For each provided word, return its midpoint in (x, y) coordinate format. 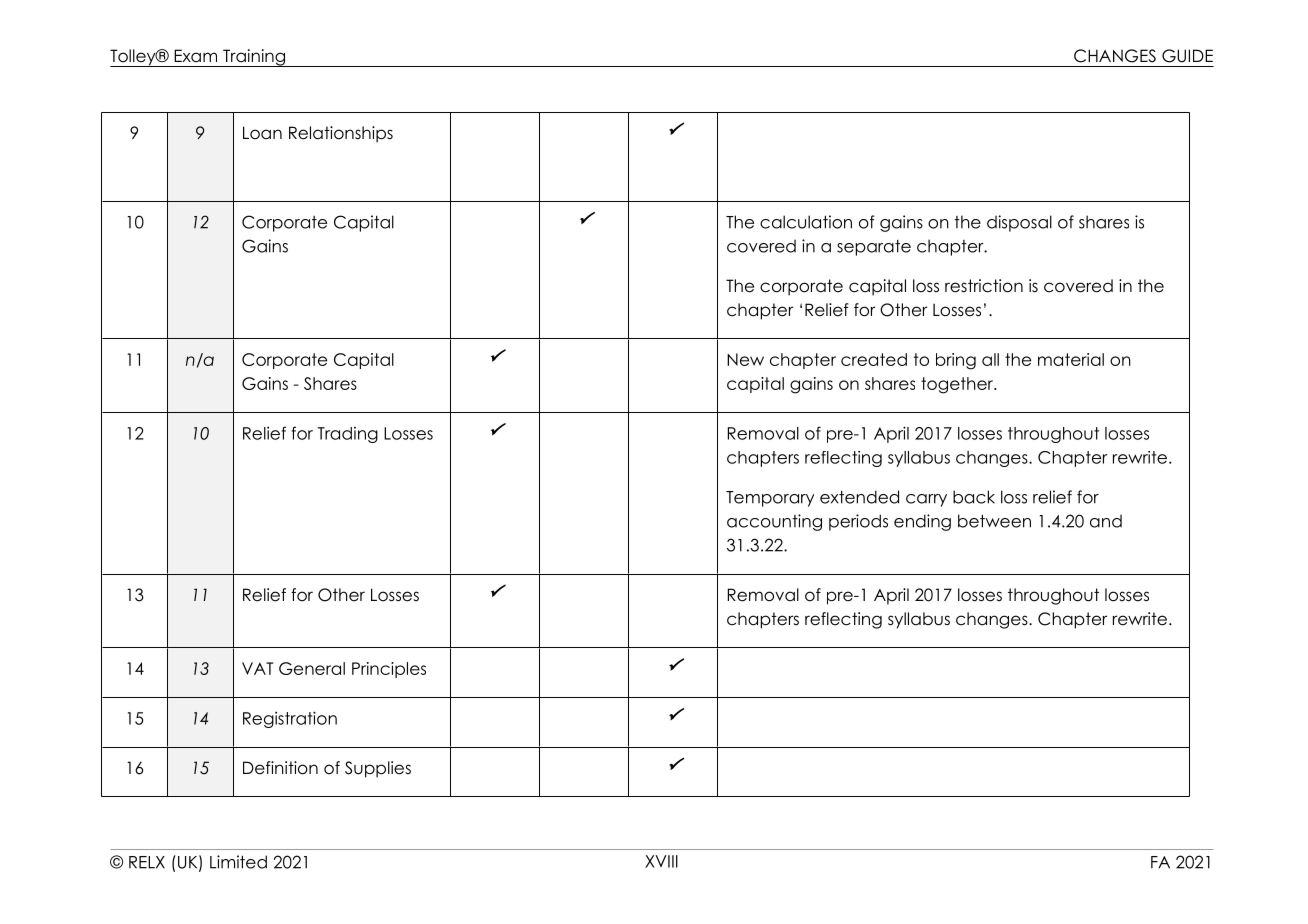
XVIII (661, 861)
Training (254, 58)
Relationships (341, 134)
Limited (238, 862)
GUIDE (1187, 56)
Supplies (378, 769)
